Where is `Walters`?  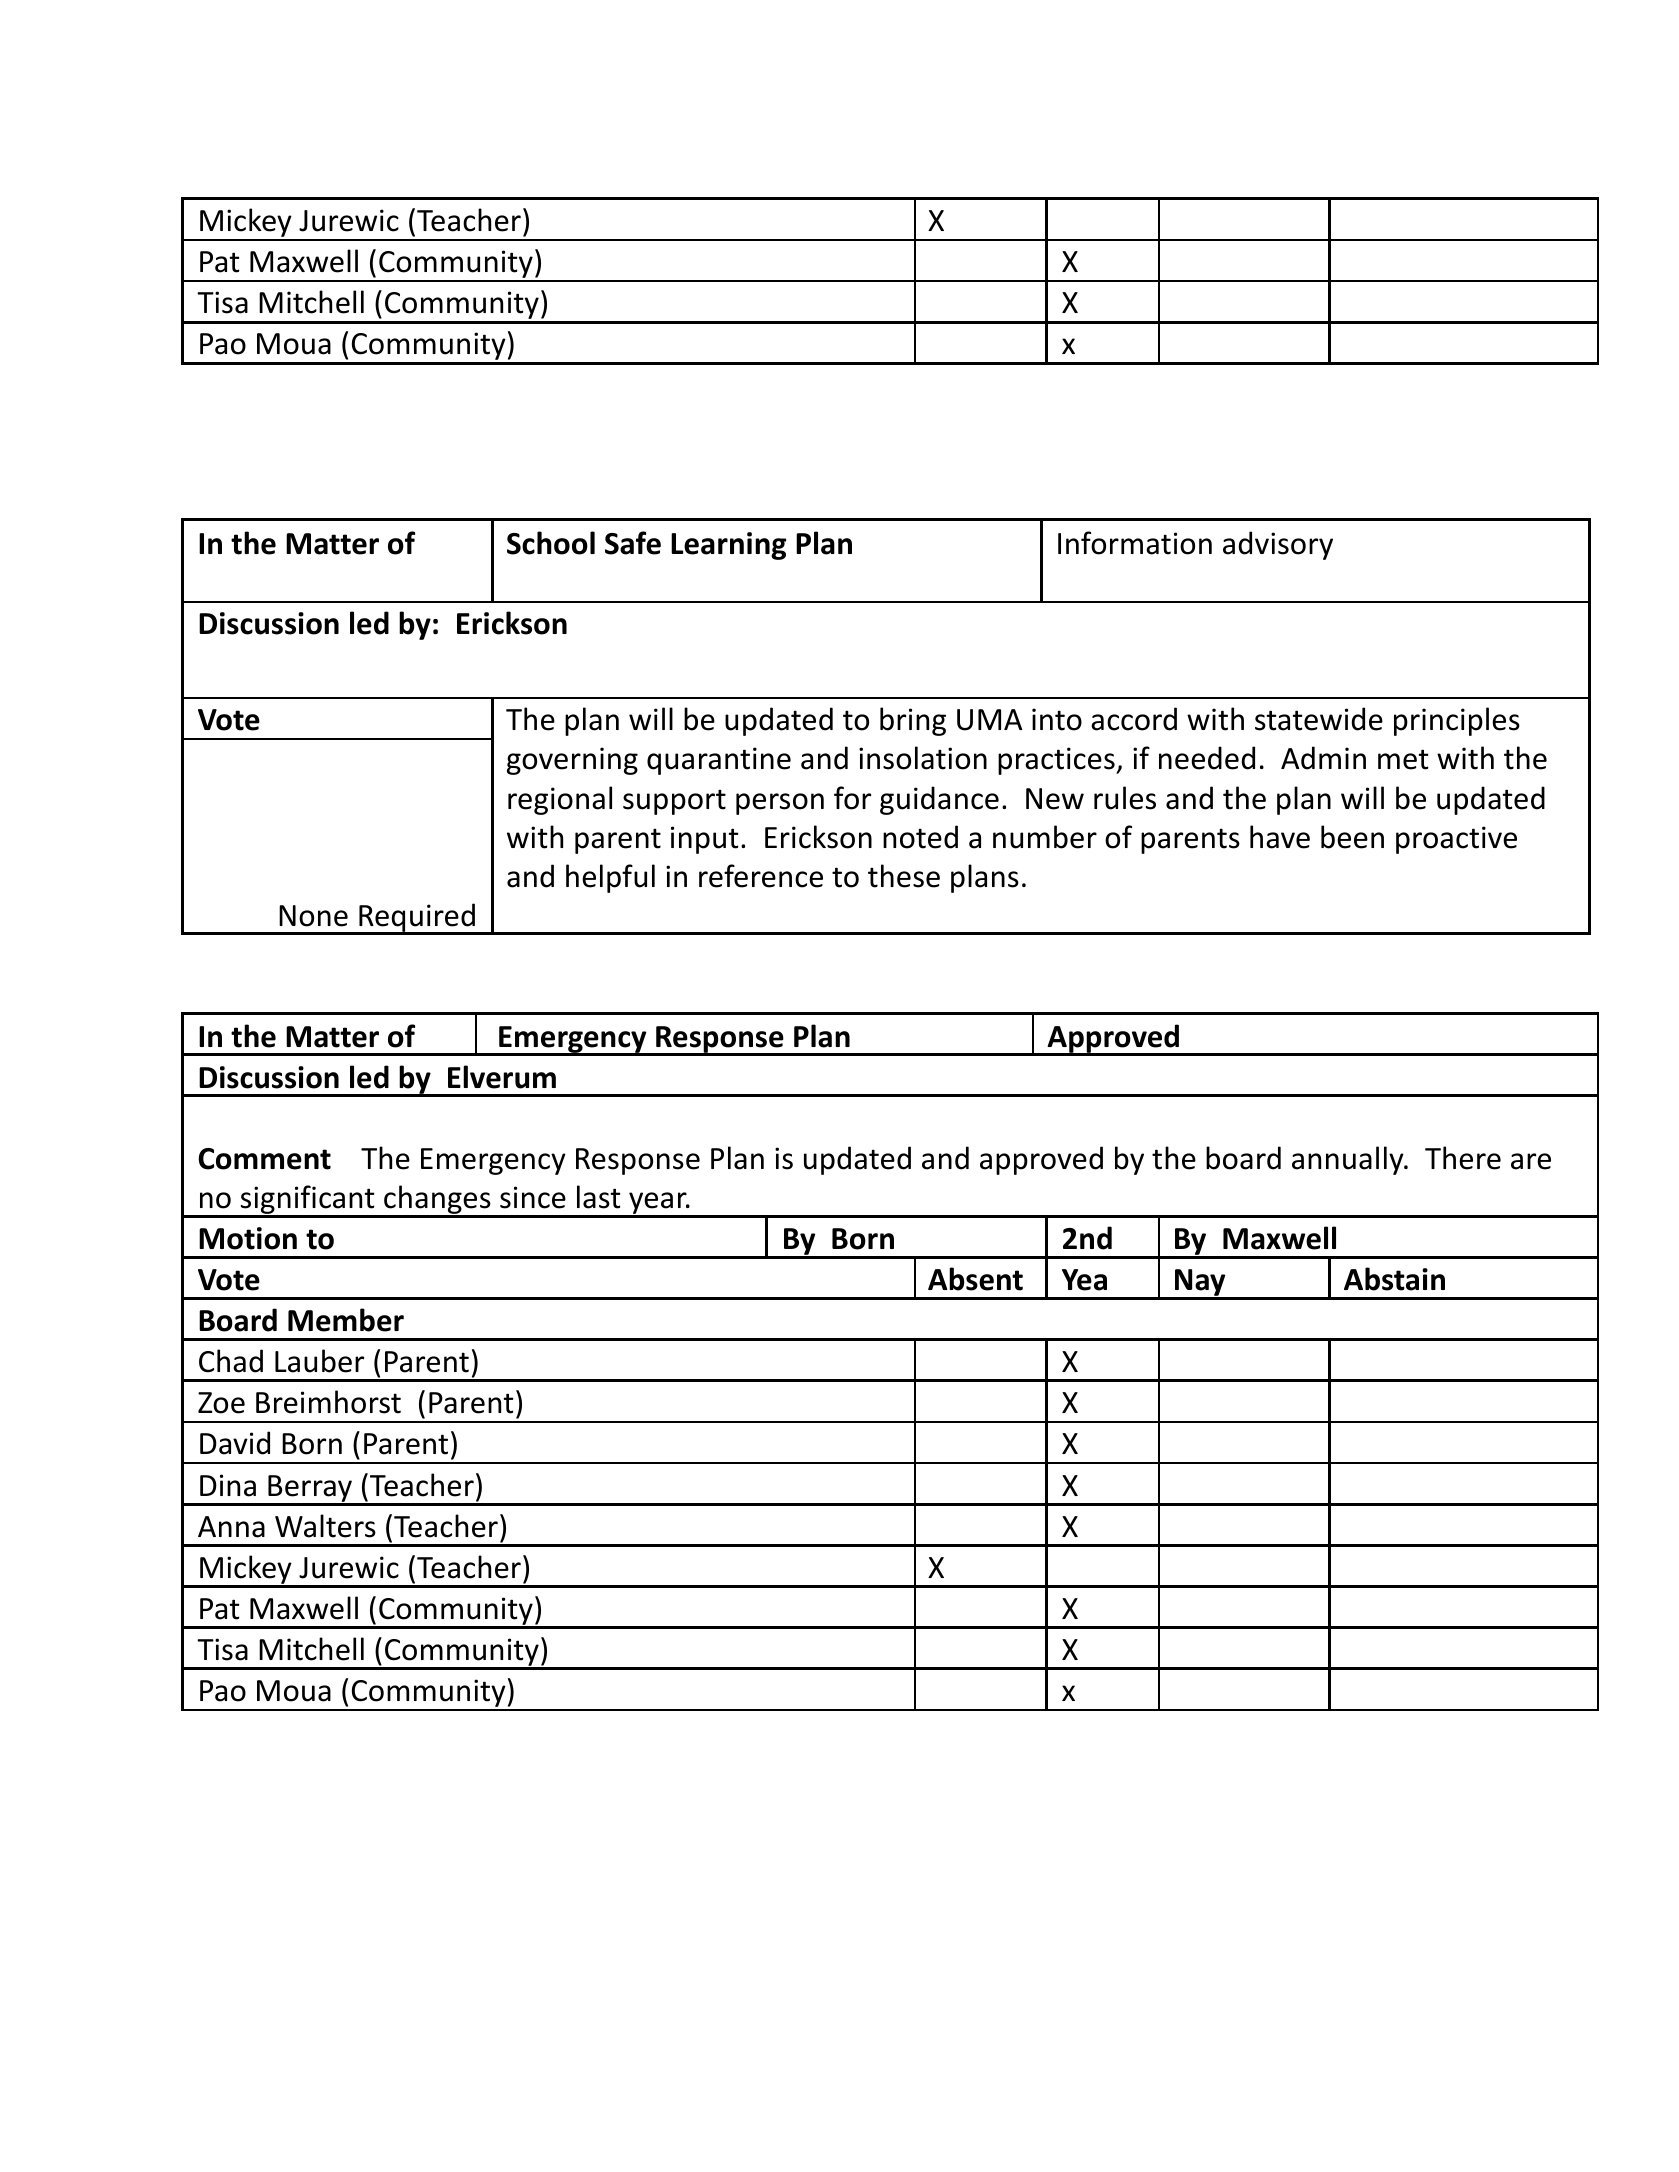
Walters is located at coordinates (325, 1526).
